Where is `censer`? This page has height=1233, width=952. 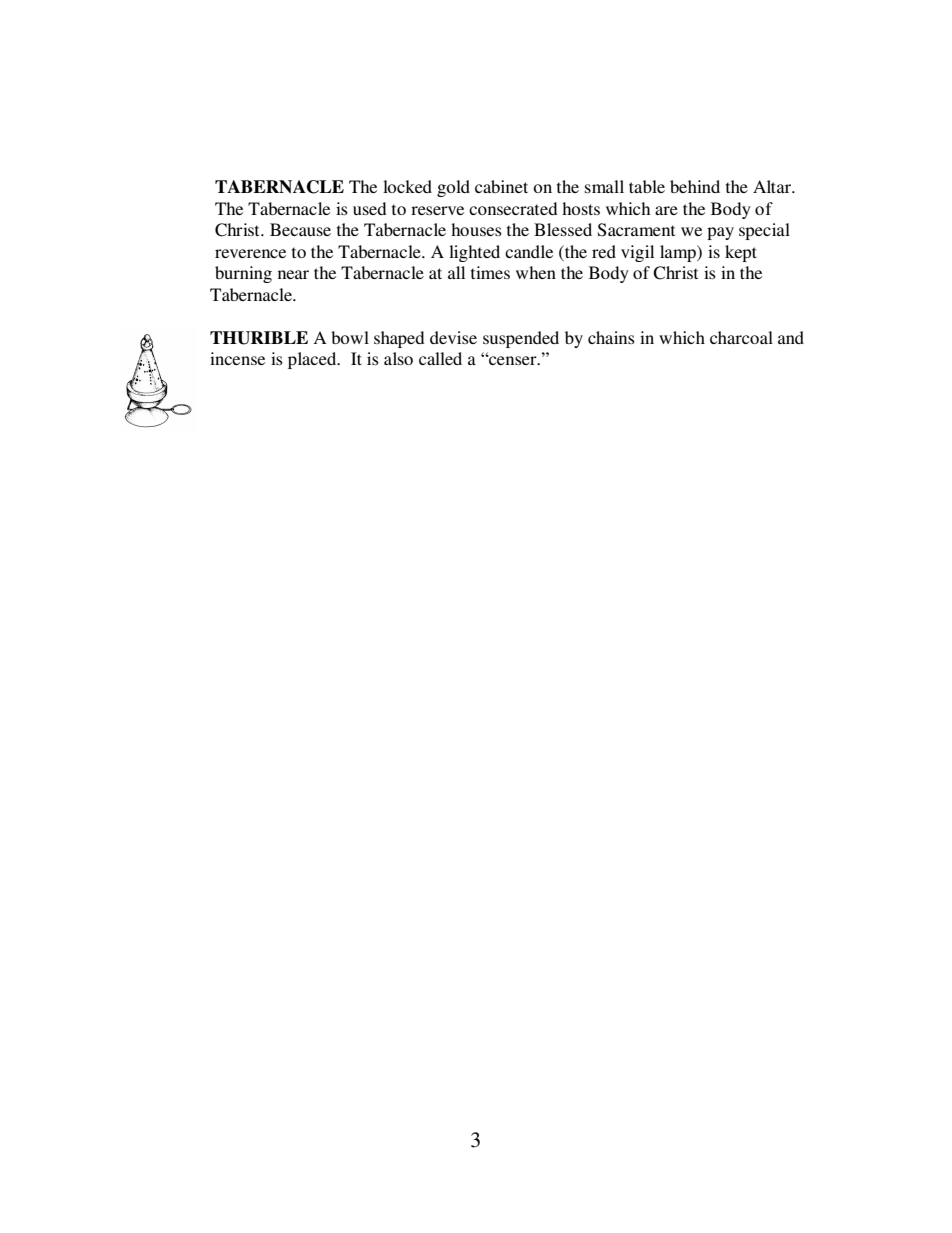
censer is located at coordinates (513, 360).
